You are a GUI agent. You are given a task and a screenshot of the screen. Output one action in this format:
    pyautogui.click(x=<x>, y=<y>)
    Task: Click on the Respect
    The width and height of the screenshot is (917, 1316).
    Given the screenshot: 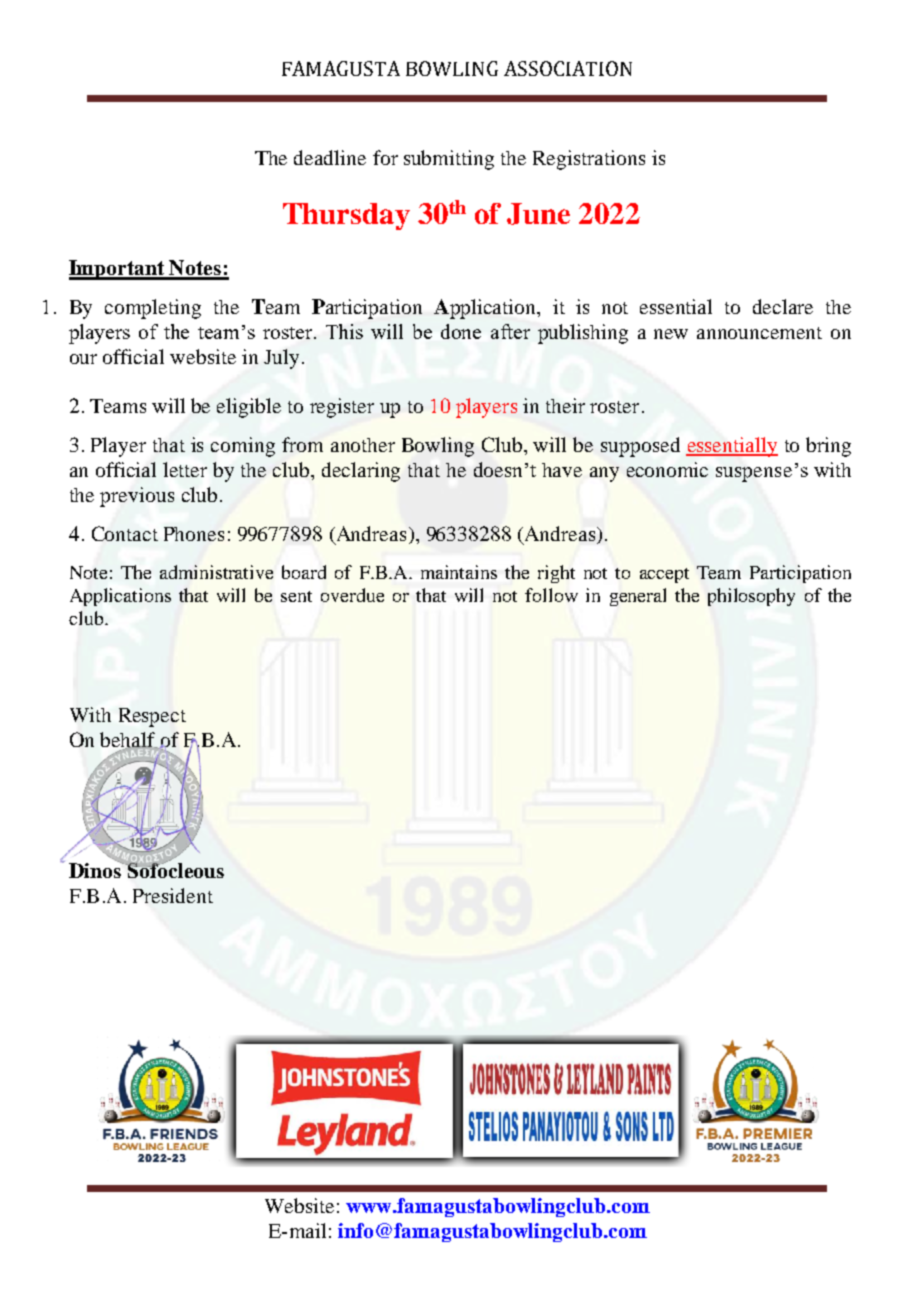 What is the action you would take?
    pyautogui.click(x=152, y=717)
